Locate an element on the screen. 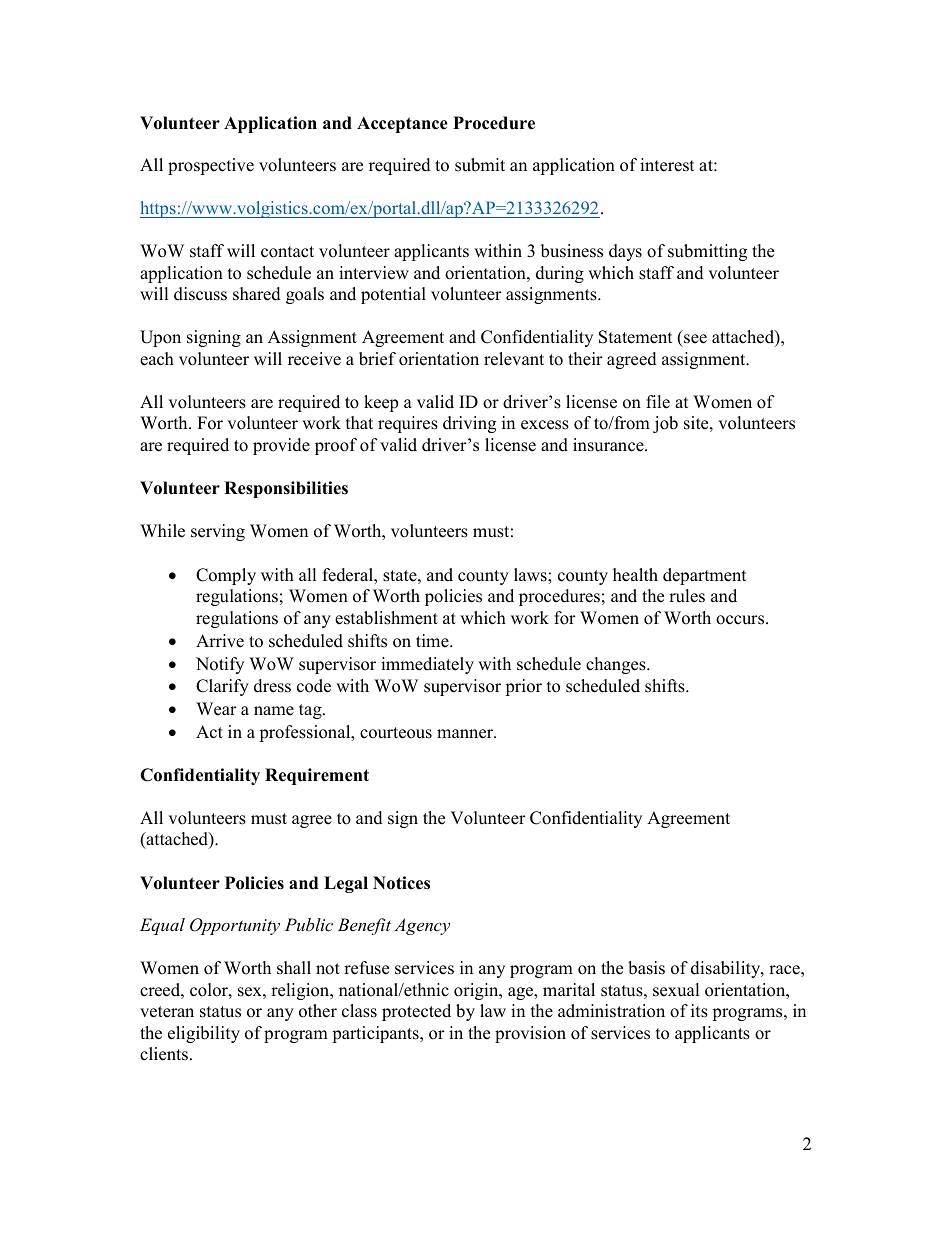 The height and width of the screenshot is (1233, 952). Acceptance is located at coordinates (402, 124).
